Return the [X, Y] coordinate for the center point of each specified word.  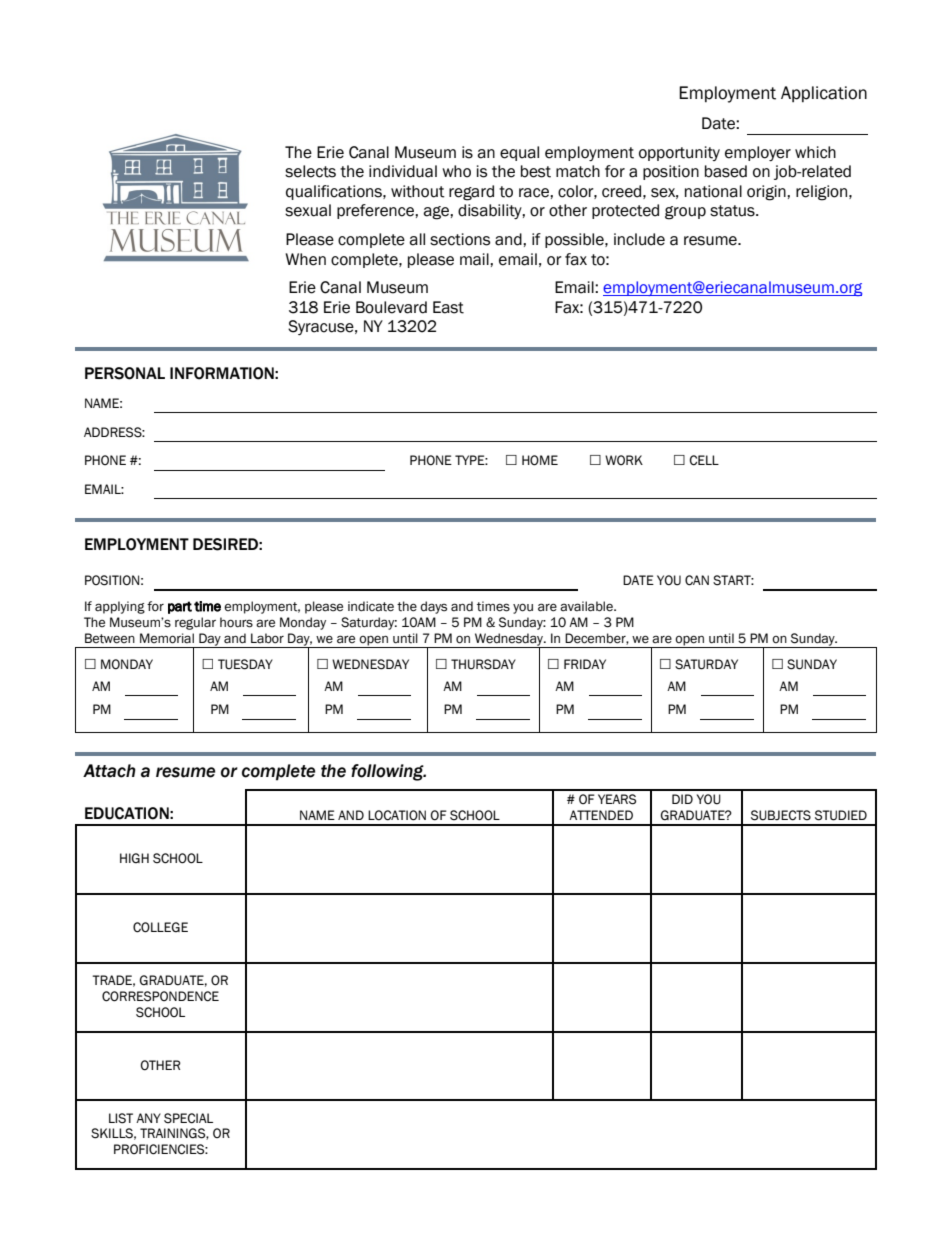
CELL [704, 460]
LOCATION [397, 815]
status [733, 211]
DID [682, 799]
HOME [540, 460]
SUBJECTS [781, 815]
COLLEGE [160, 927]
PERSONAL [125, 373]
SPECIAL [188, 1118]
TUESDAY [245, 664]
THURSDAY [483, 664]
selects [310, 171]
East [448, 307]
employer [758, 153]
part [180, 607]
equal [519, 153]
